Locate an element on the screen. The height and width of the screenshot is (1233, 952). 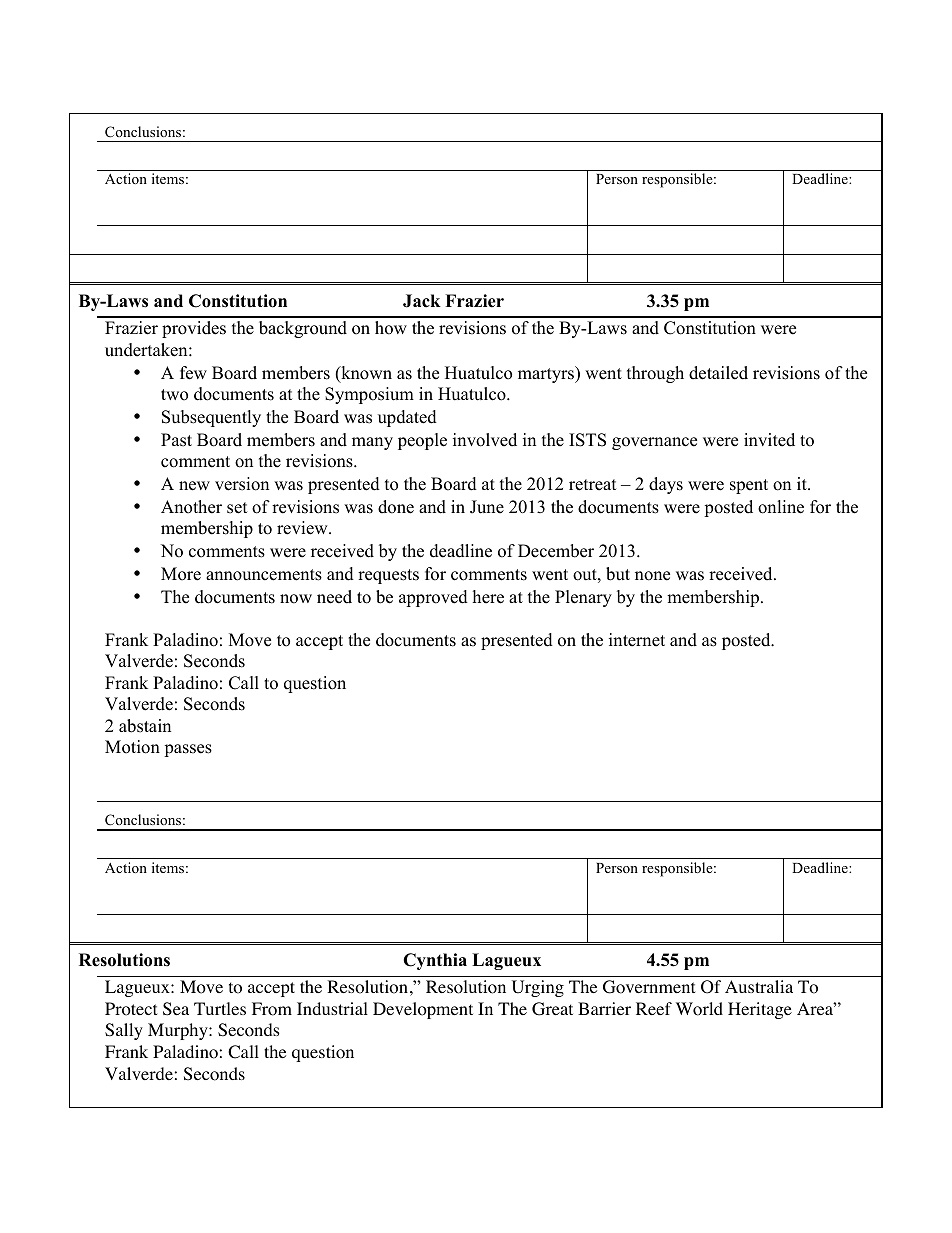
Cynthia is located at coordinates (435, 961).
